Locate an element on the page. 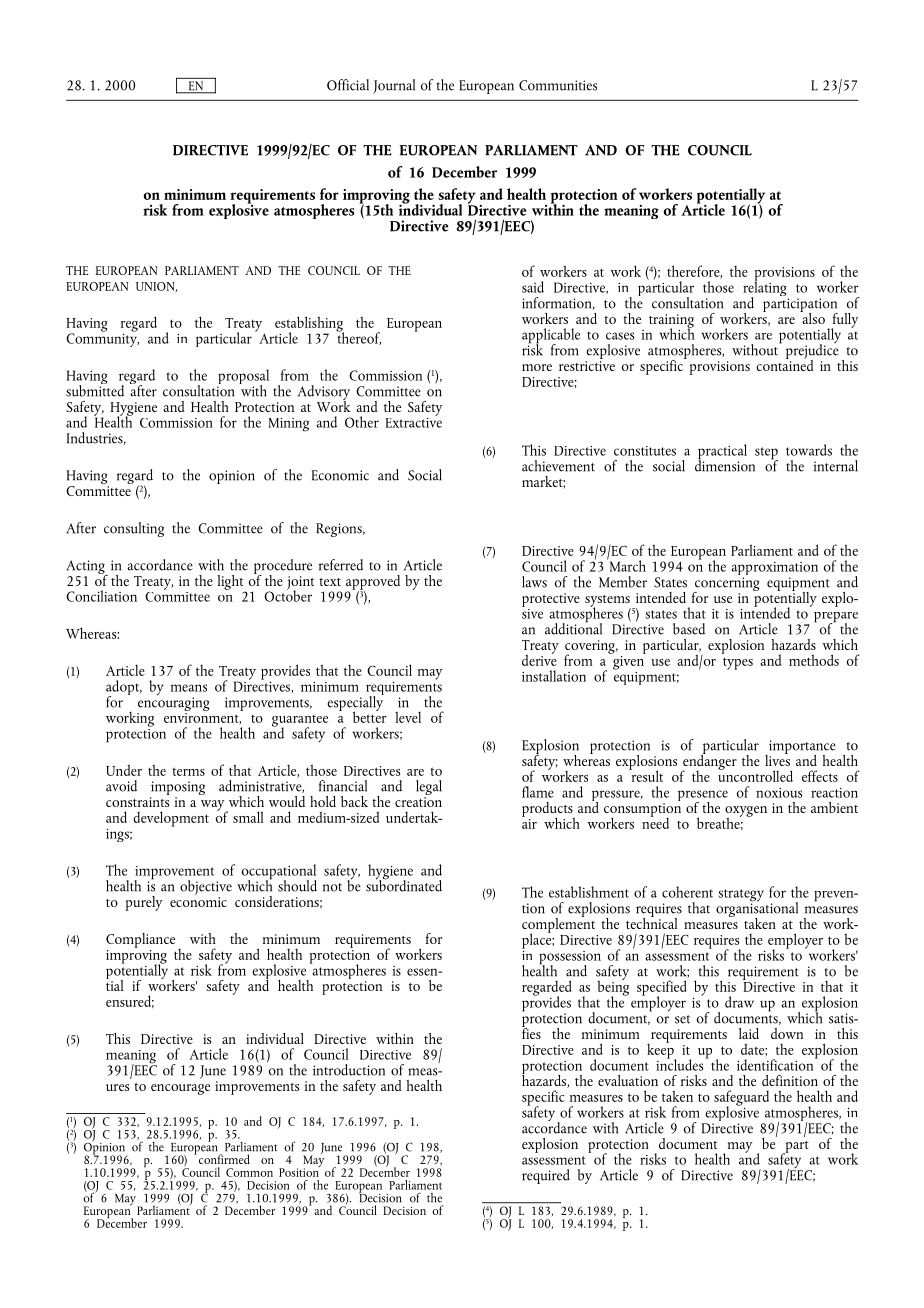 The width and height of the image is (924, 1308). Official is located at coordinates (348, 85).
